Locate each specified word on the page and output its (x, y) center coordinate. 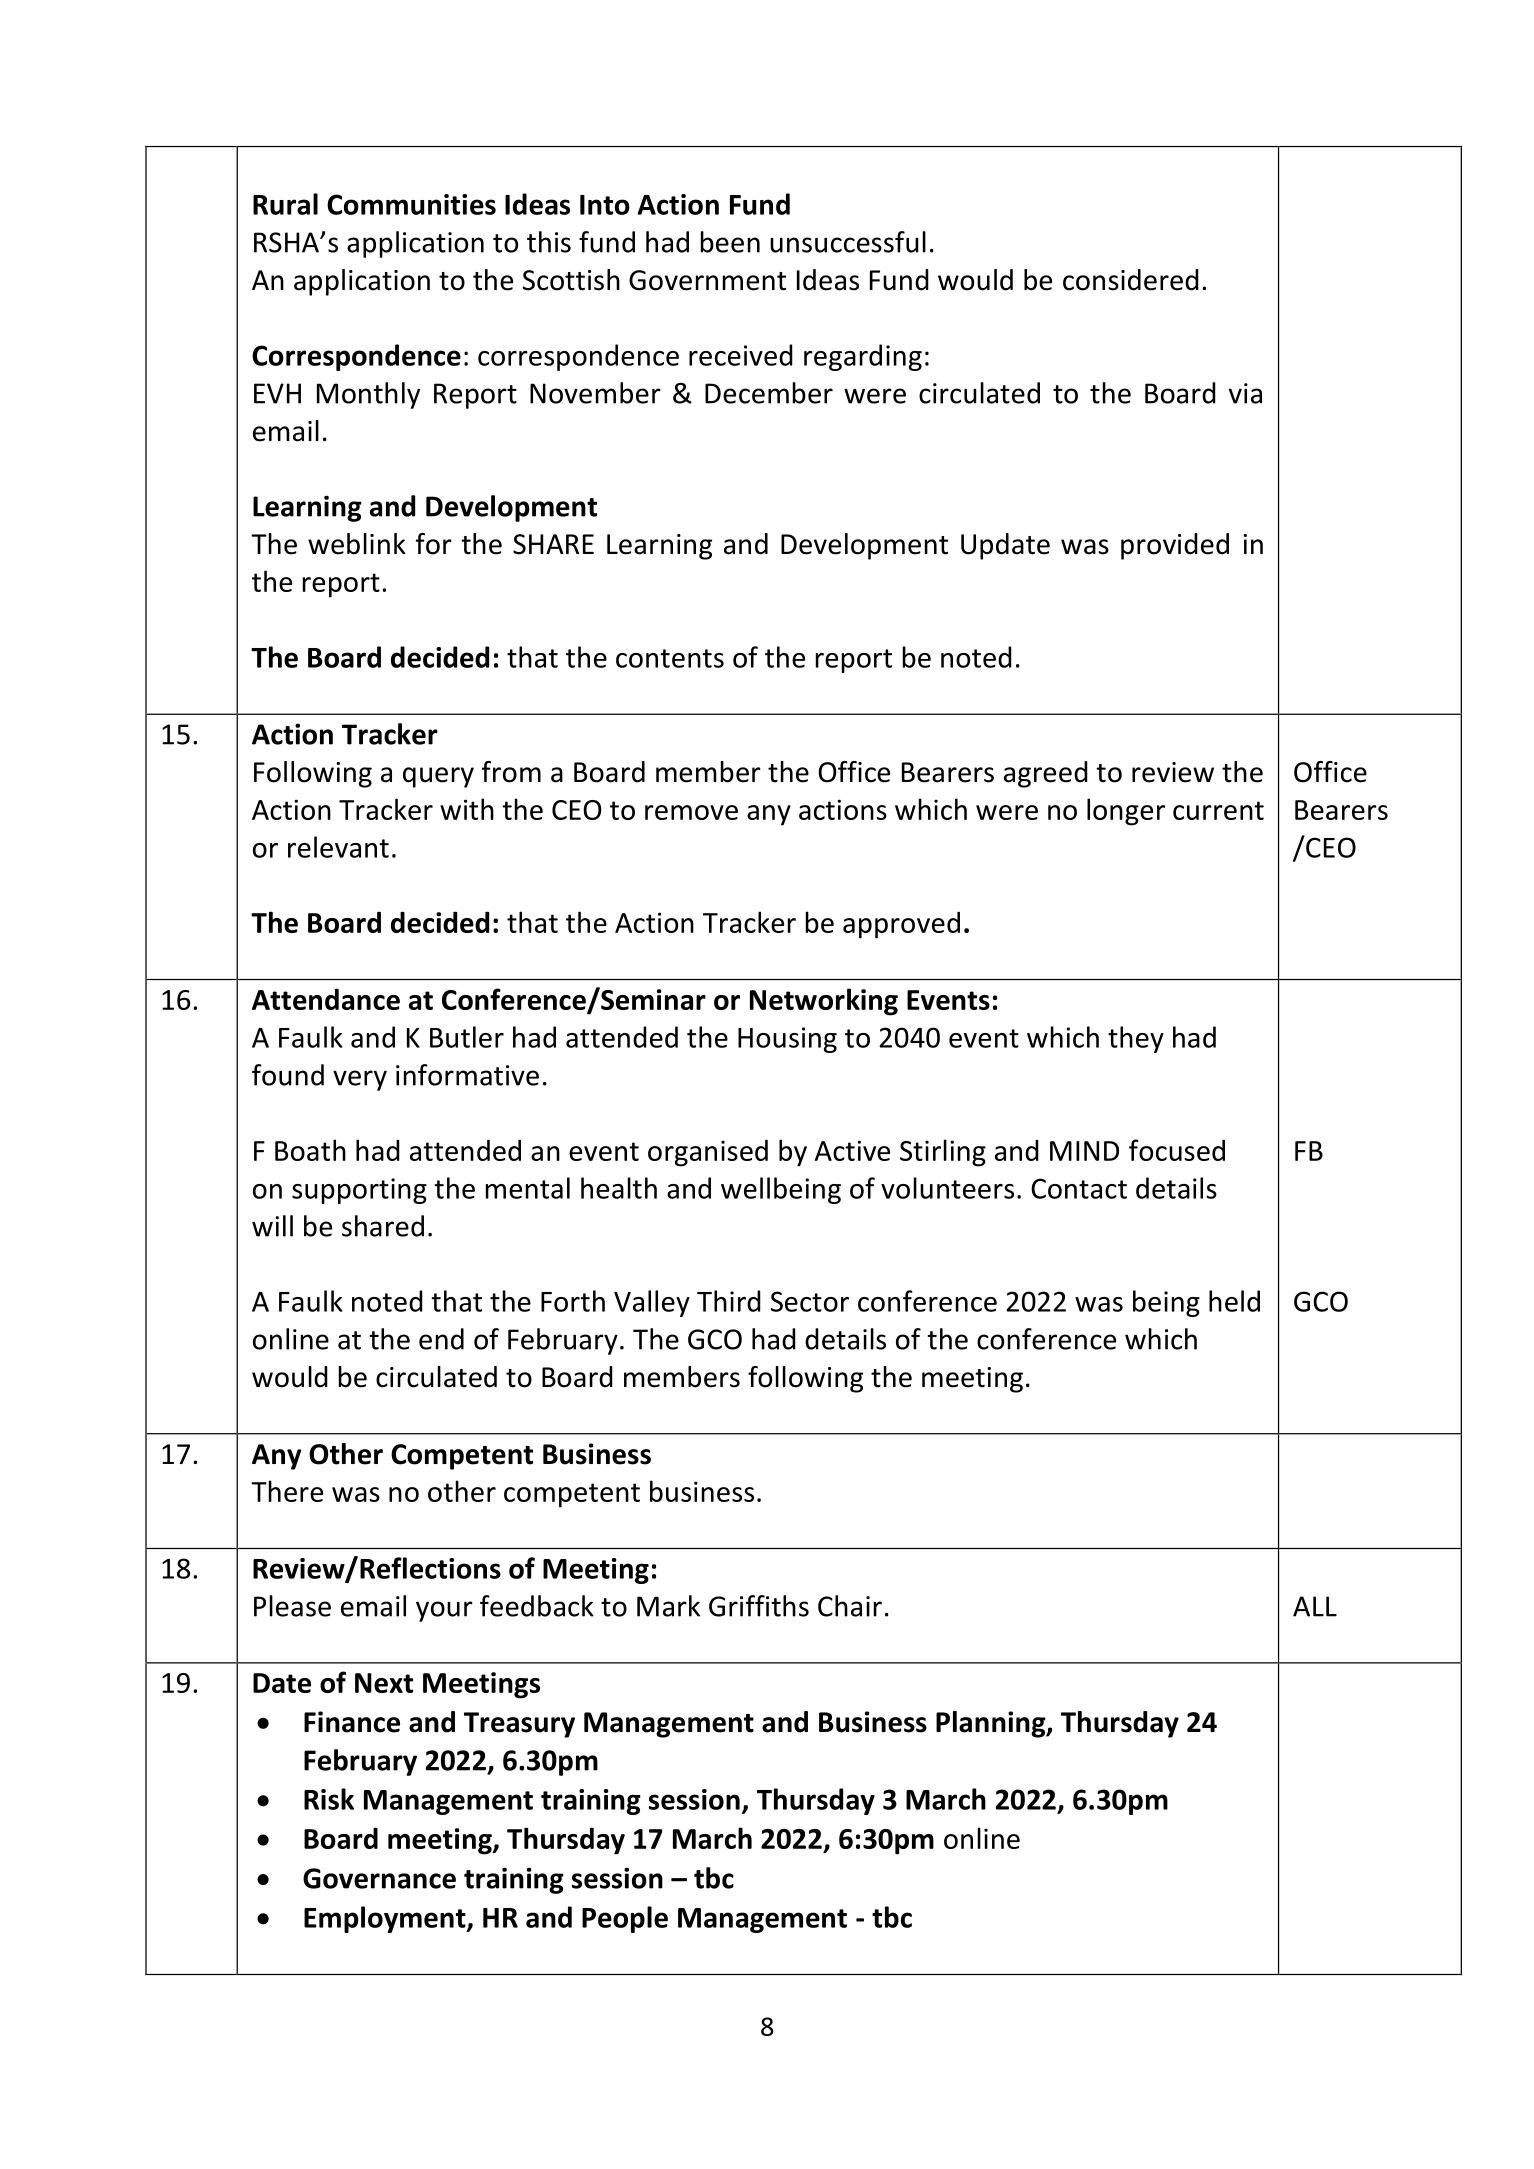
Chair (850, 1606)
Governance (379, 1878)
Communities (411, 204)
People (625, 1919)
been (730, 242)
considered (1131, 280)
